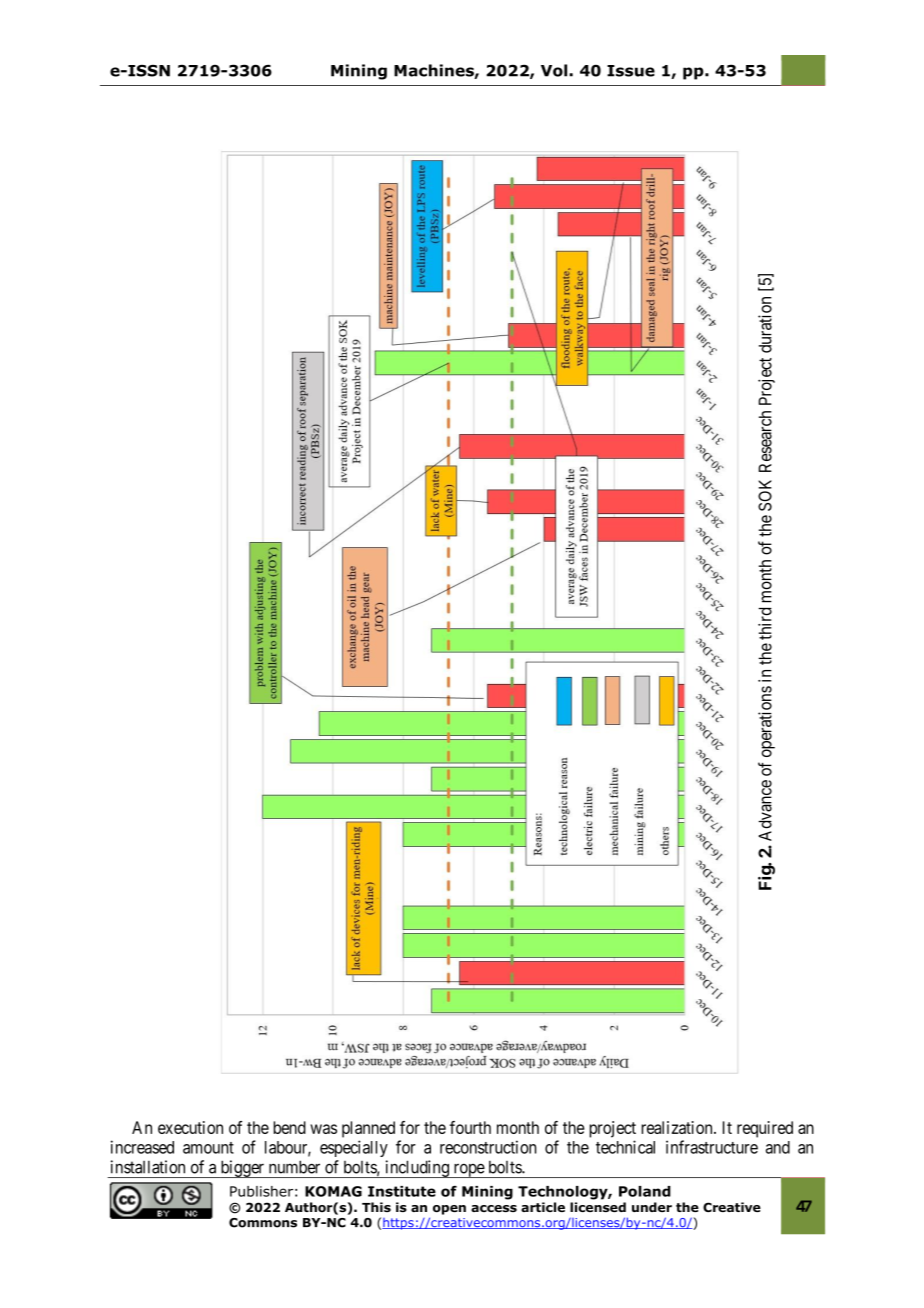  Describe the element at coordinates (190, 1127) in the screenshot. I see `execution` at that location.
